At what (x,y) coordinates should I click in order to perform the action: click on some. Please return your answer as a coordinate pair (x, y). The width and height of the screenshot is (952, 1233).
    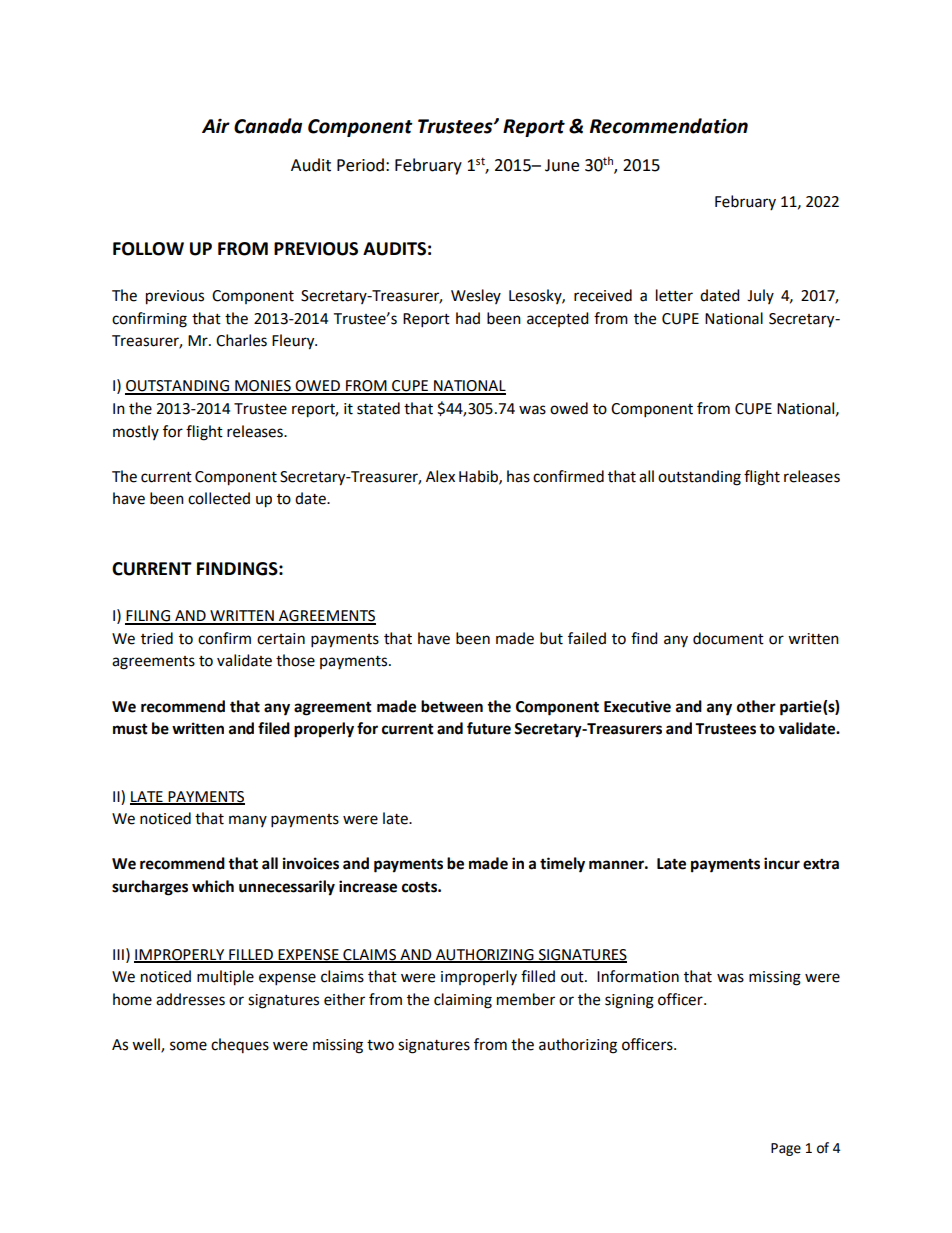
    Looking at the image, I should click on (188, 1046).
